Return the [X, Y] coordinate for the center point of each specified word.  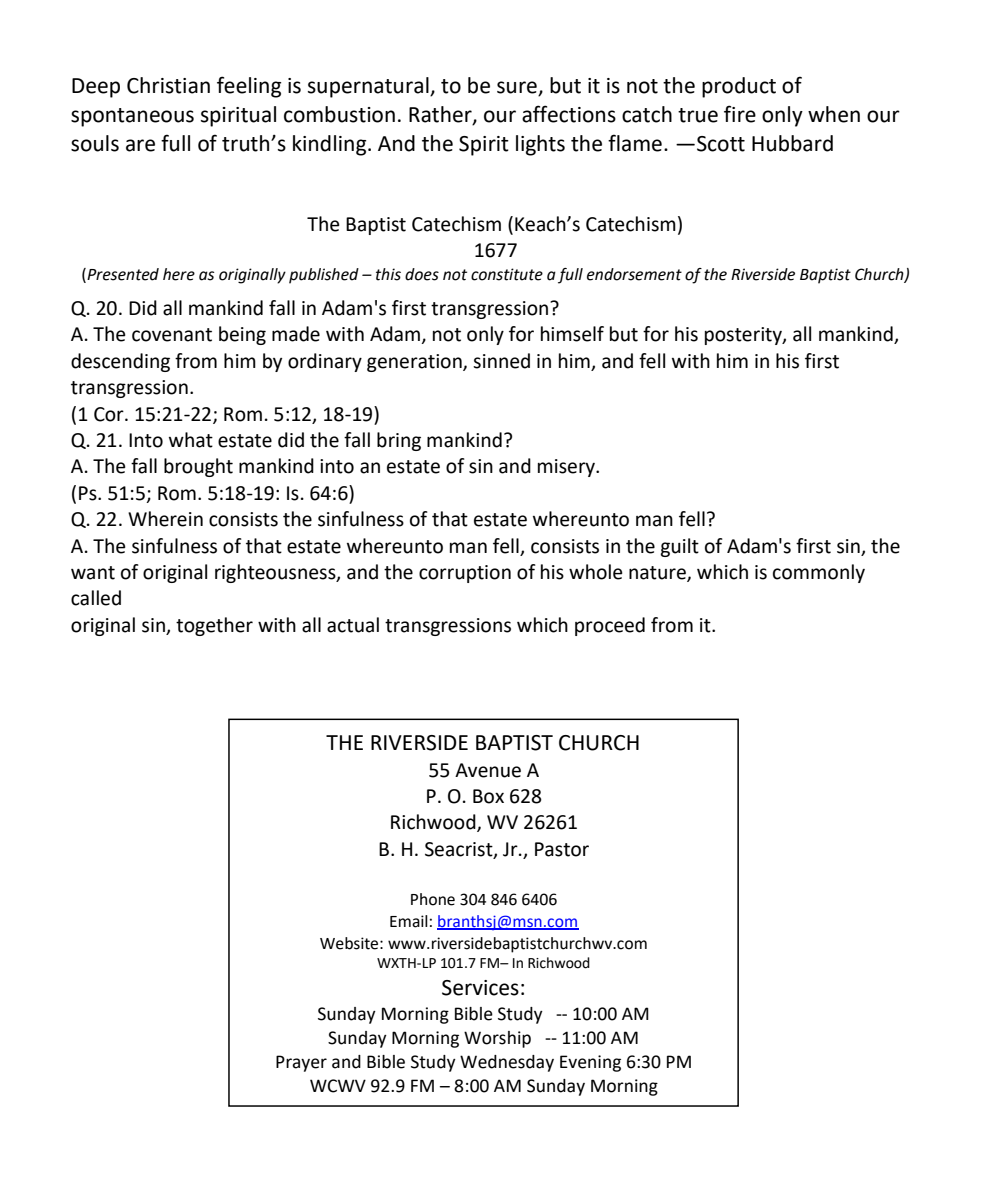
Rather [441, 115]
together [214, 626]
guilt [679, 547]
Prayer [301, 1063]
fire [740, 114]
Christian [168, 85]
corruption [465, 574]
